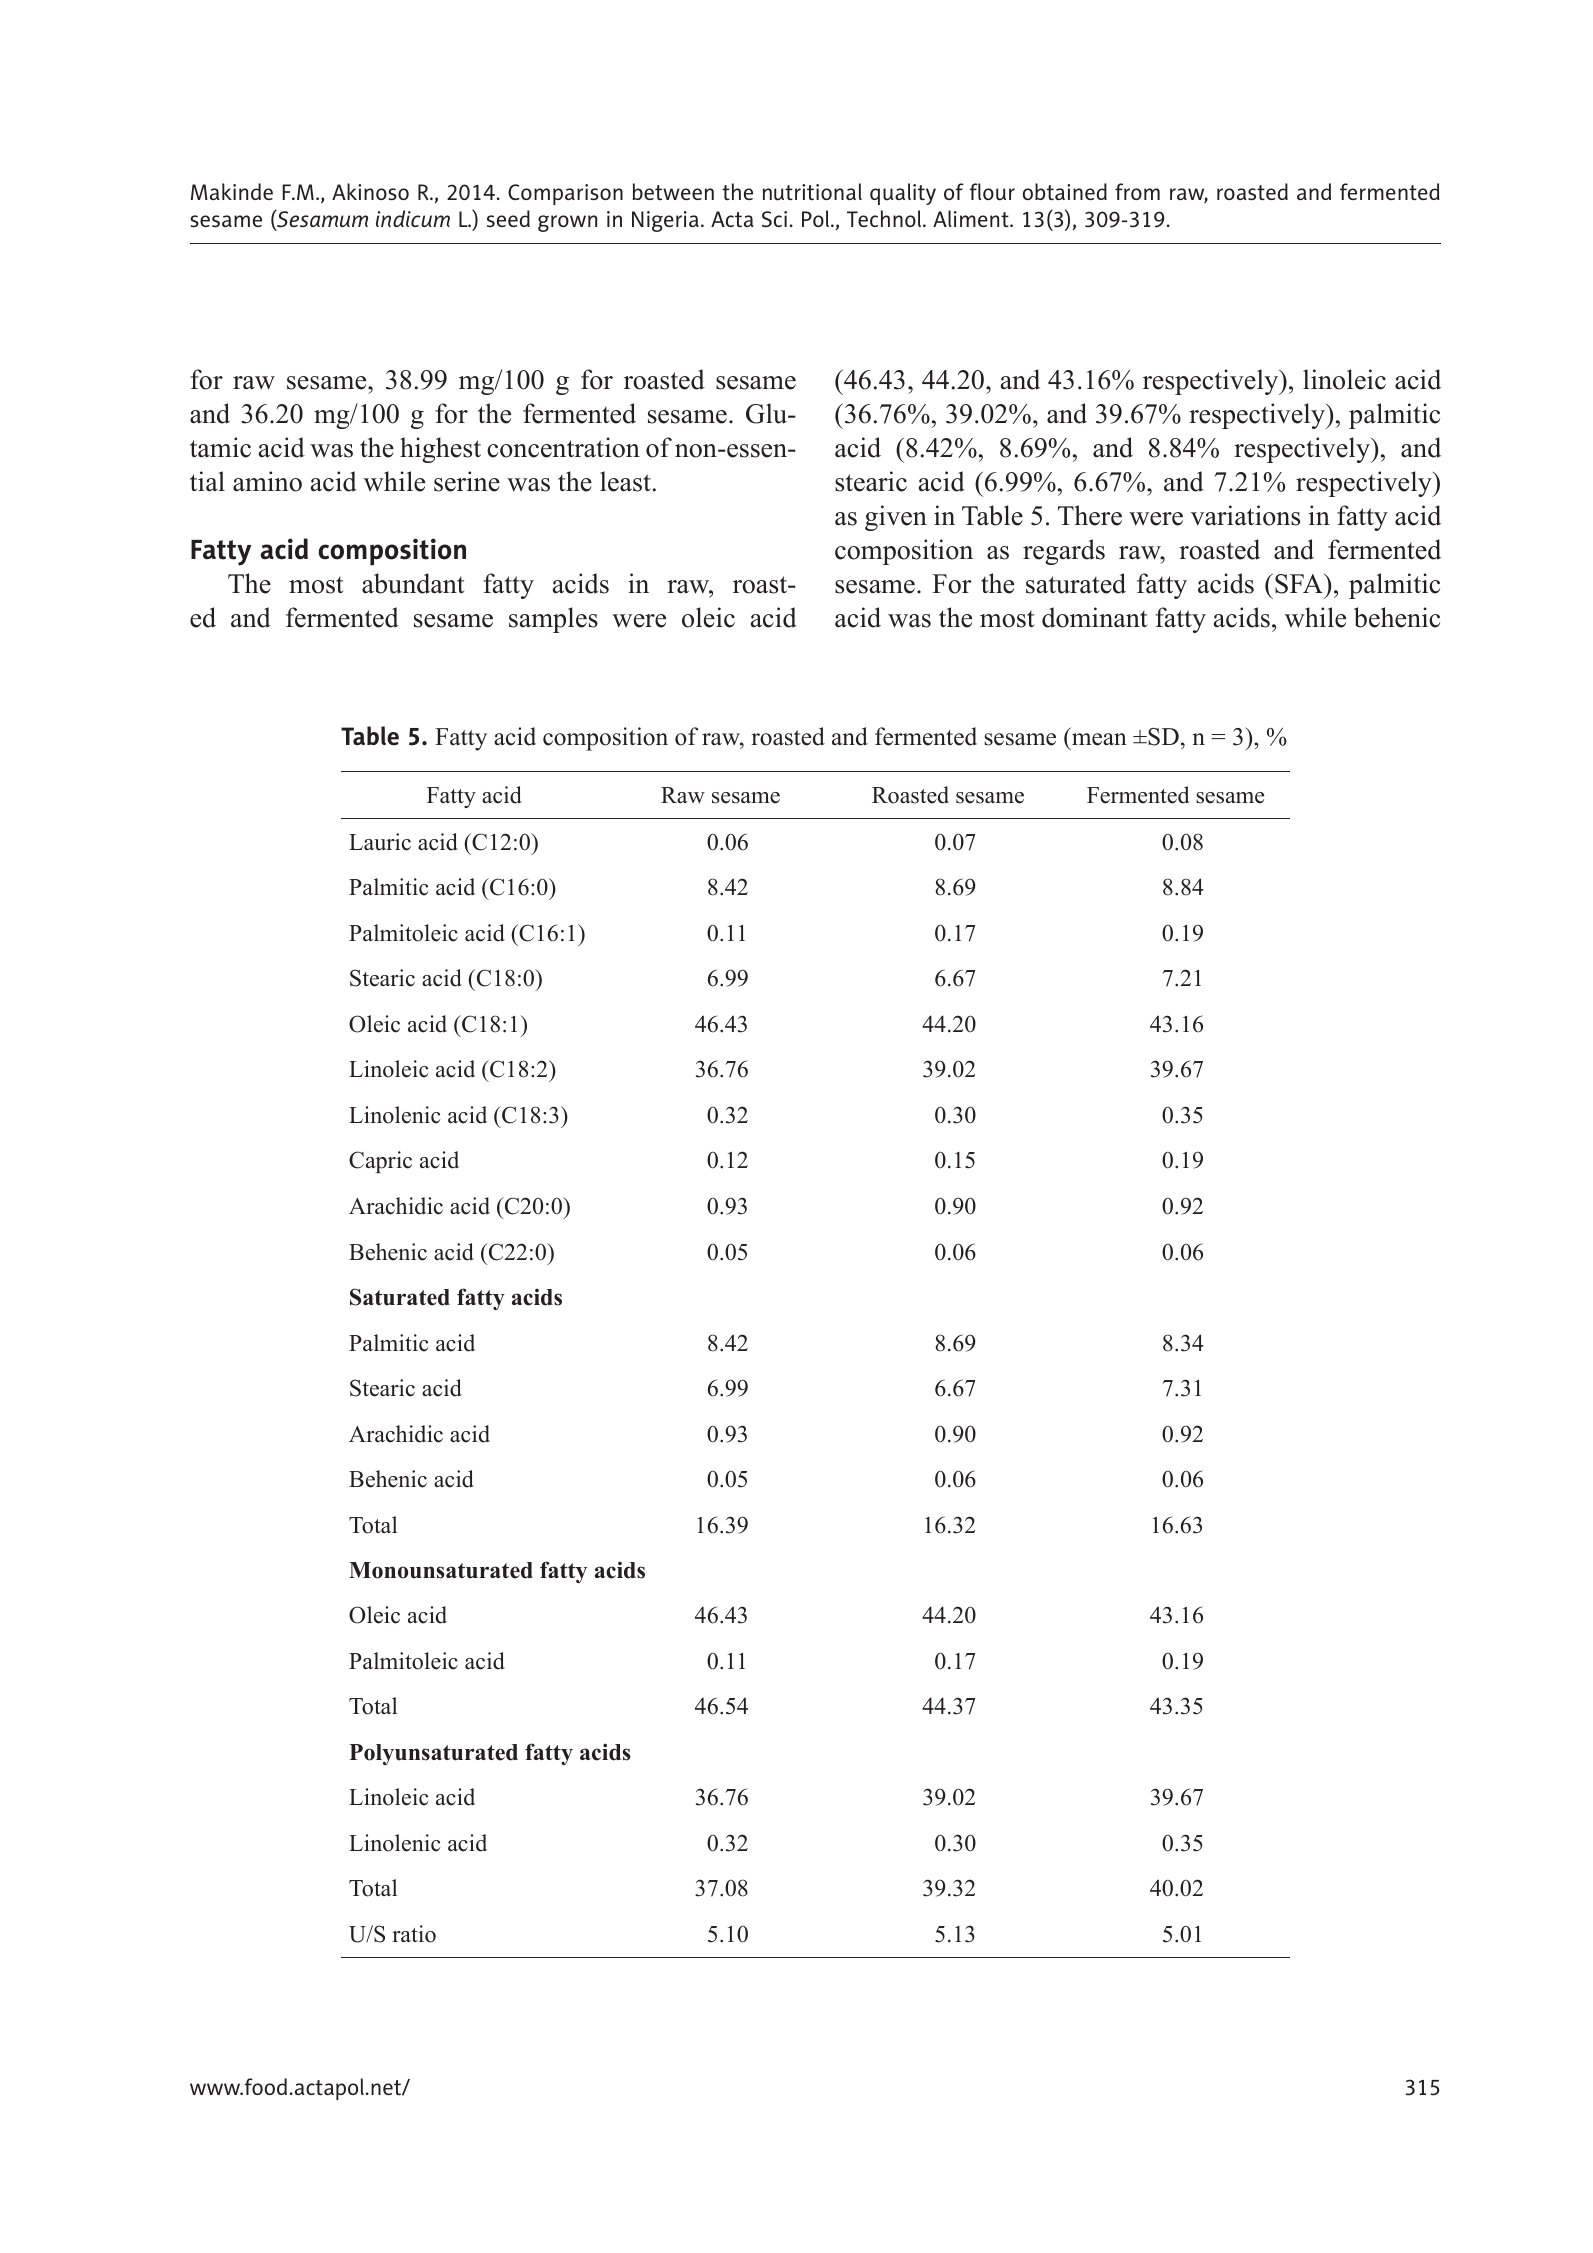 The height and width of the image is (2253, 1593). I want to click on samples, so click(553, 620).
